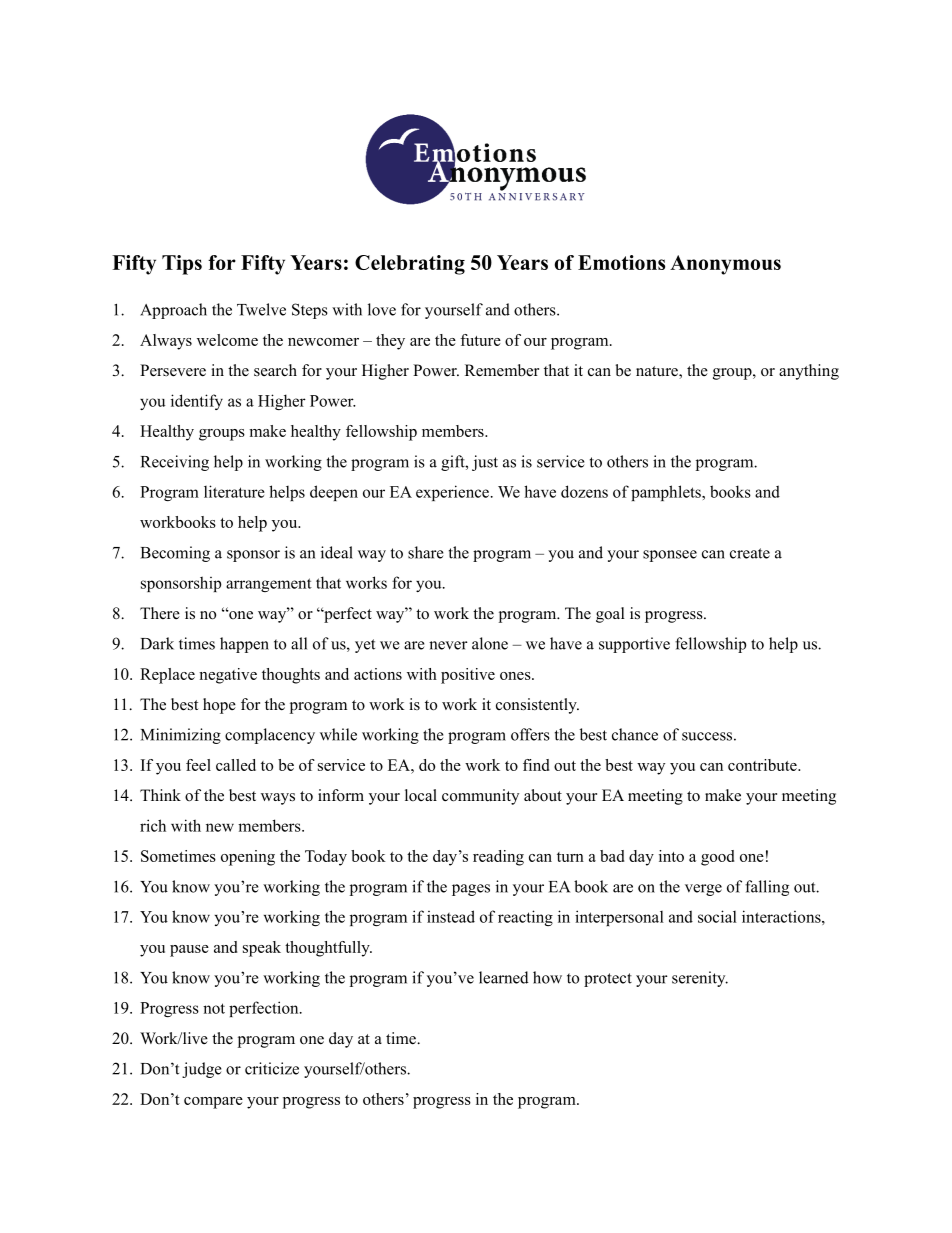 The image size is (952, 1233). I want to click on judge, so click(202, 1070).
